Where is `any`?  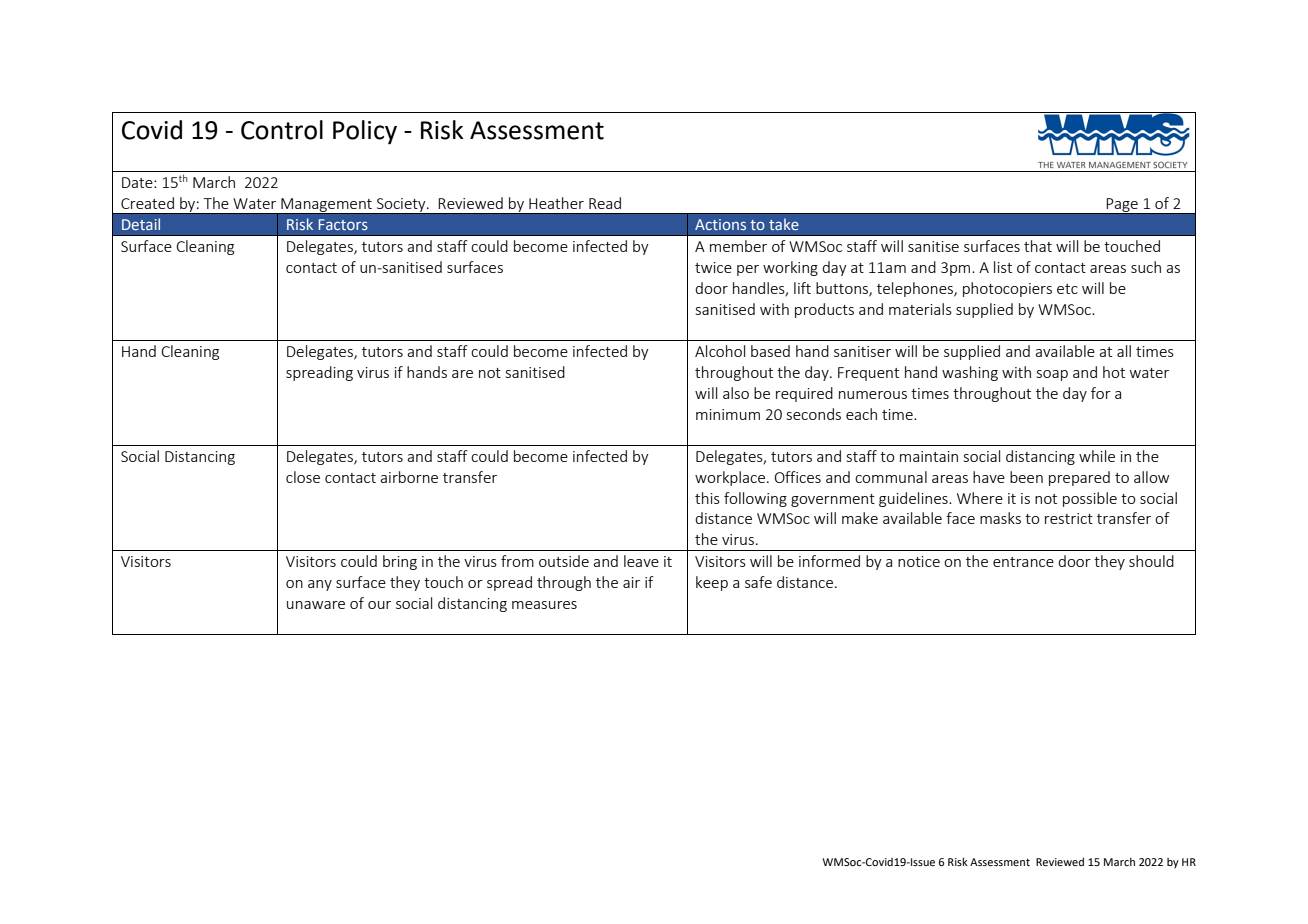 any is located at coordinates (320, 585).
